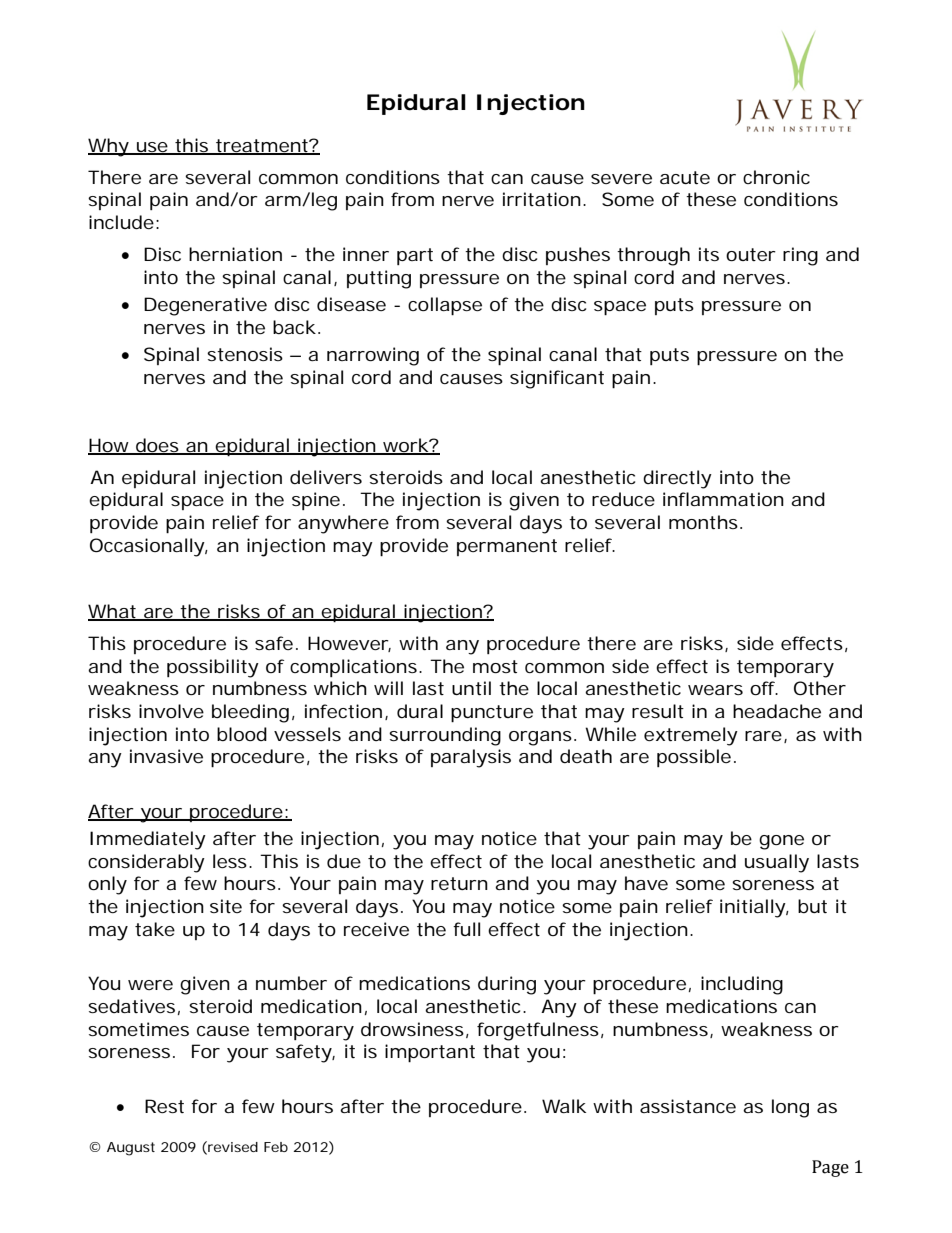  Describe the element at coordinates (148, 840) in the page. I see `Immediately` at that location.
